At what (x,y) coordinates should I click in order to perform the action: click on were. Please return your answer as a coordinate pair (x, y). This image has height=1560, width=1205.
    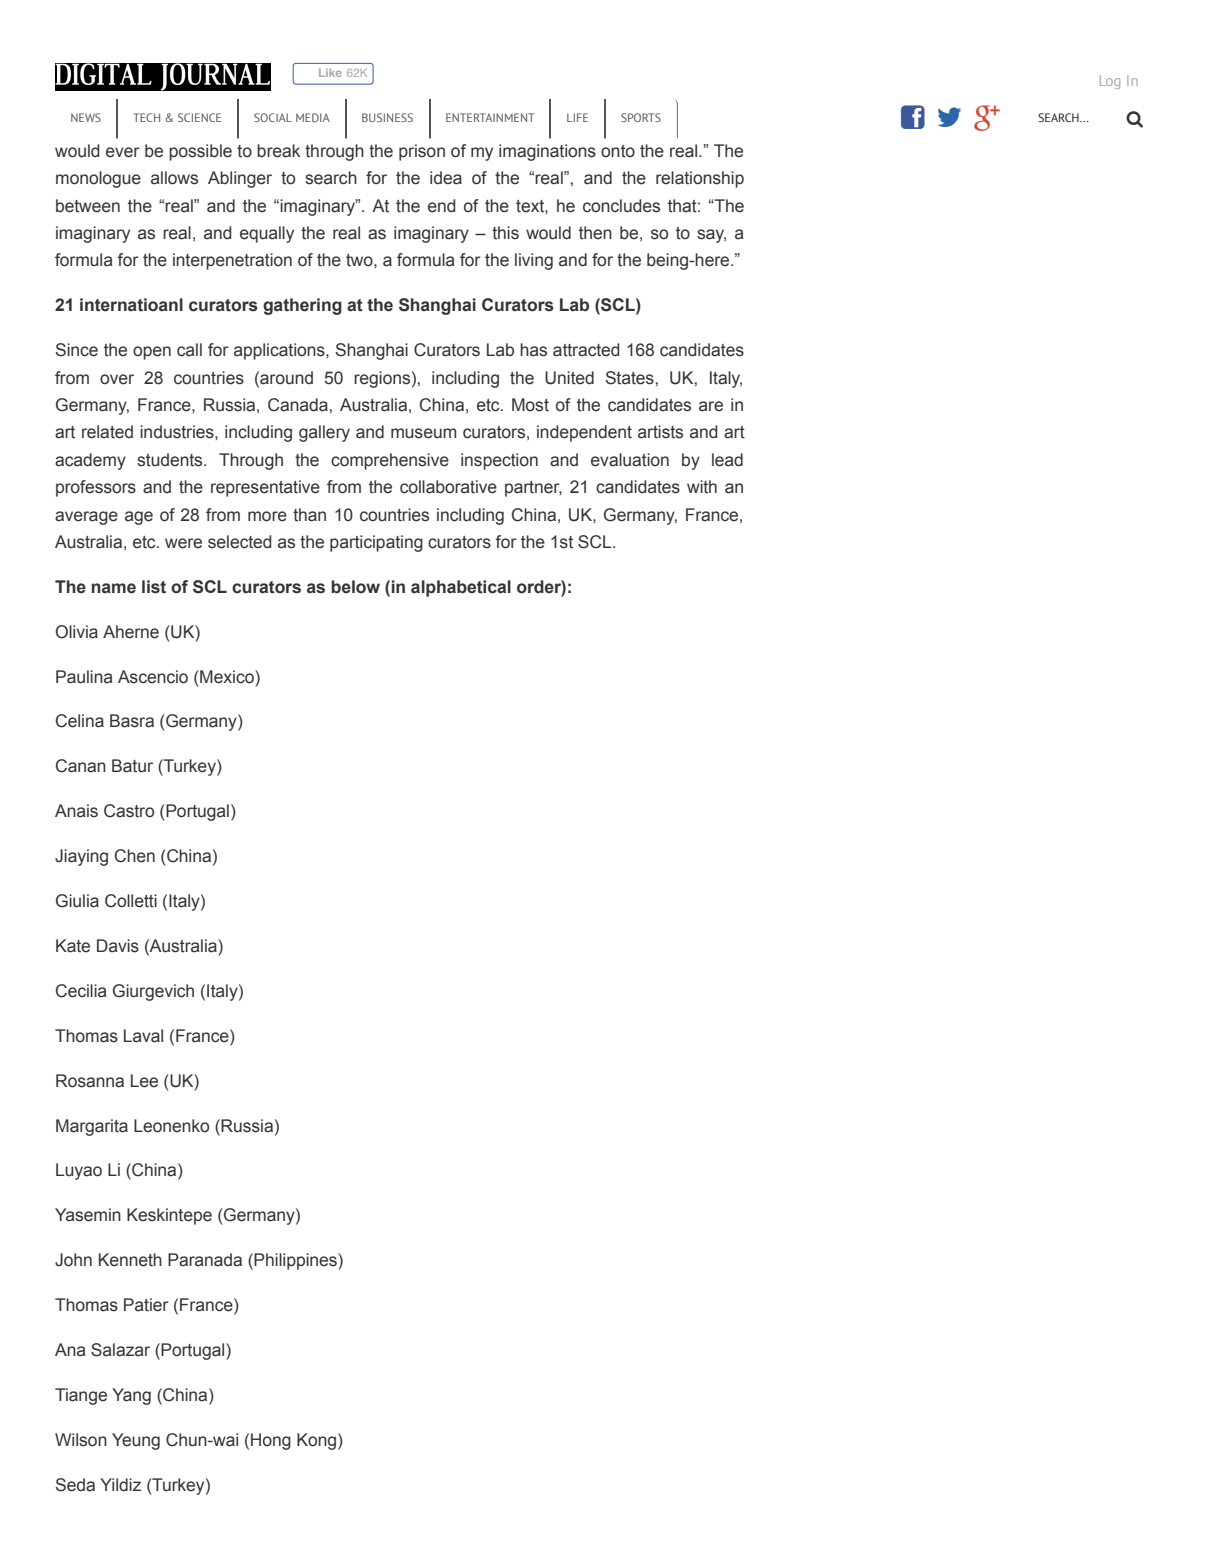
    Looking at the image, I should click on (183, 543).
